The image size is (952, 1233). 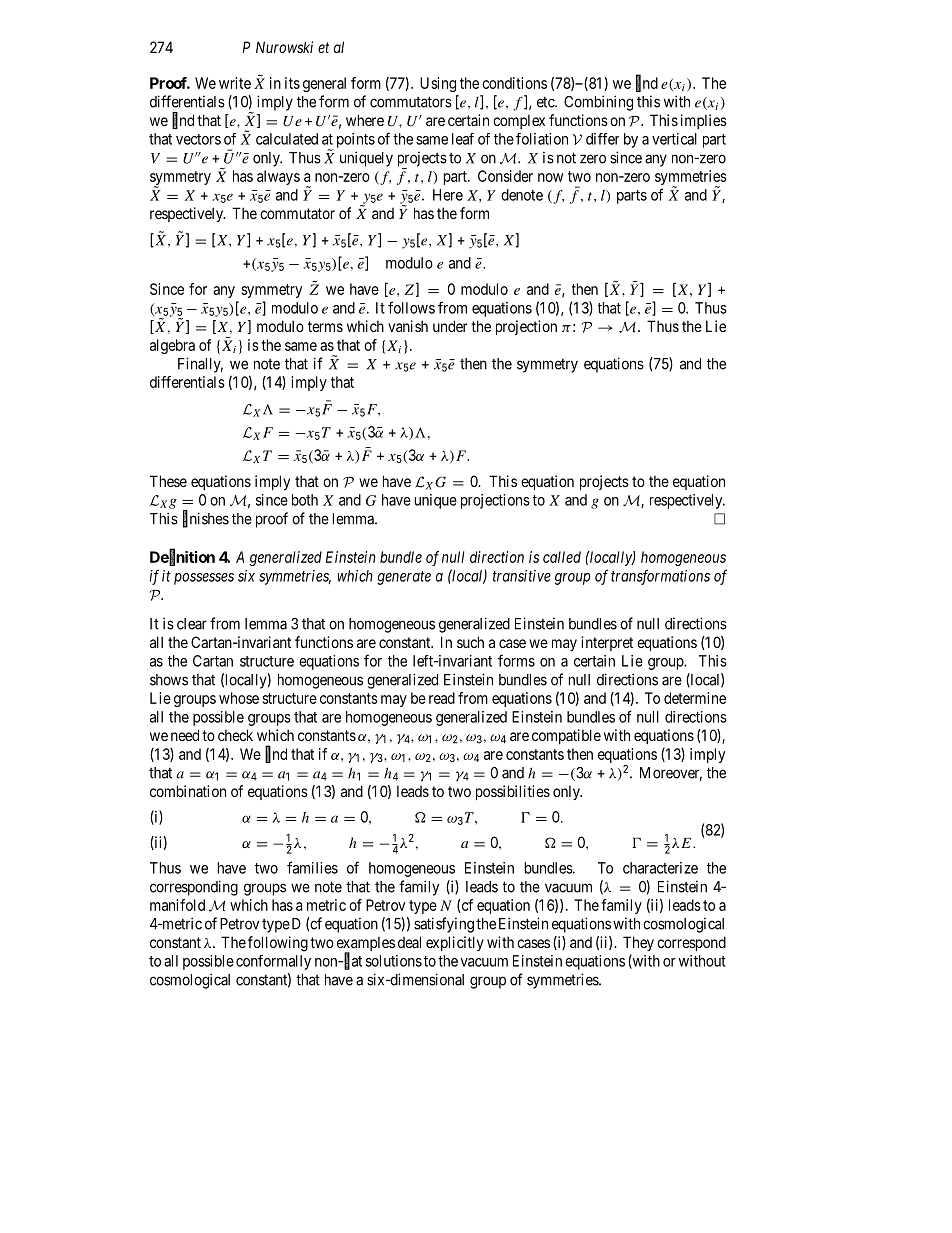 What do you see at coordinates (450, 326) in the page?
I see `under` at bounding box center [450, 326].
